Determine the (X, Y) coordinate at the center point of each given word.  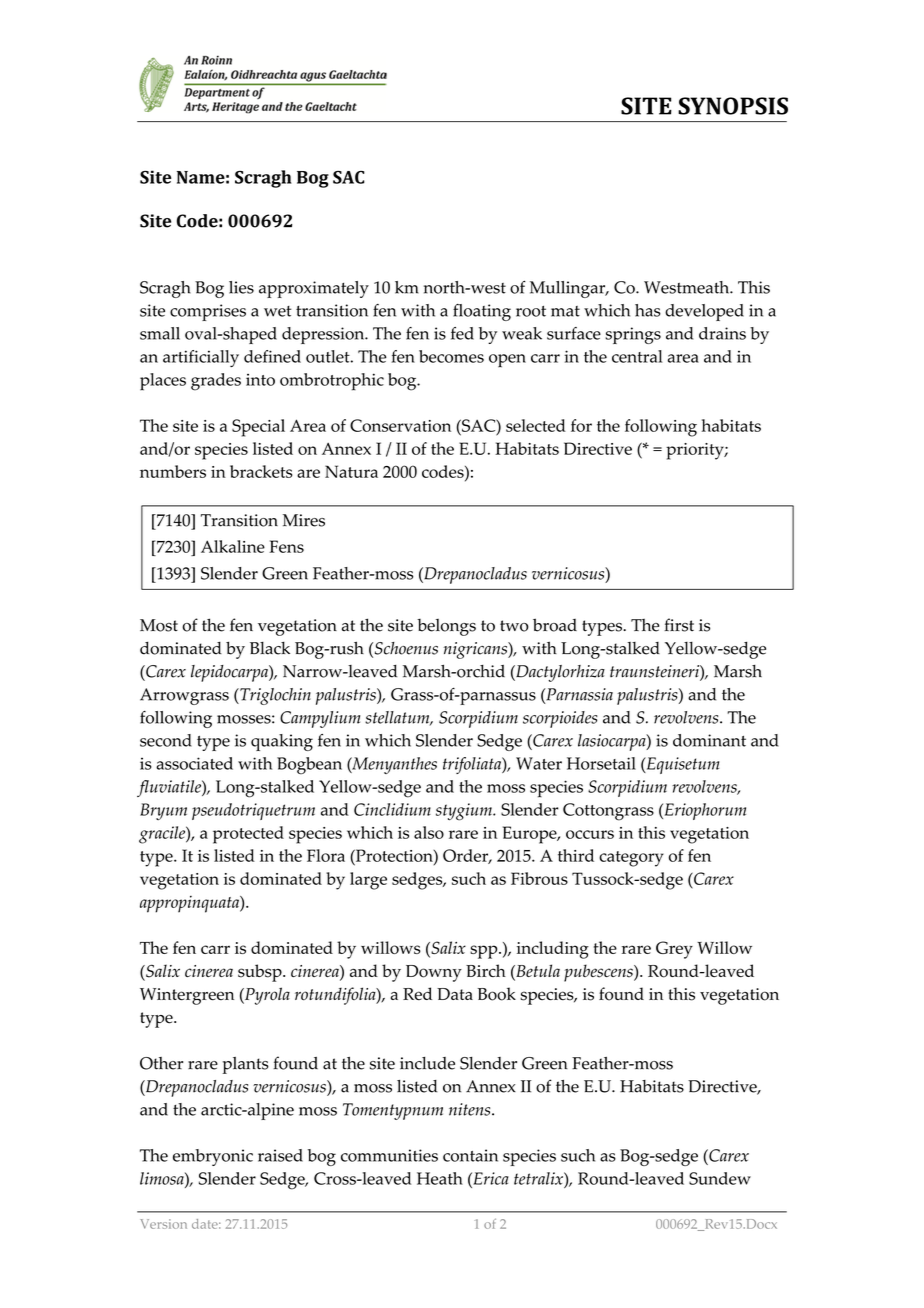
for (581, 425)
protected (248, 835)
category (631, 859)
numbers (173, 471)
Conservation (400, 425)
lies (241, 287)
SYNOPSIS (733, 106)
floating (482, 312)
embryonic (213, 1157)
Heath (440, 1178)
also (429, 832)
